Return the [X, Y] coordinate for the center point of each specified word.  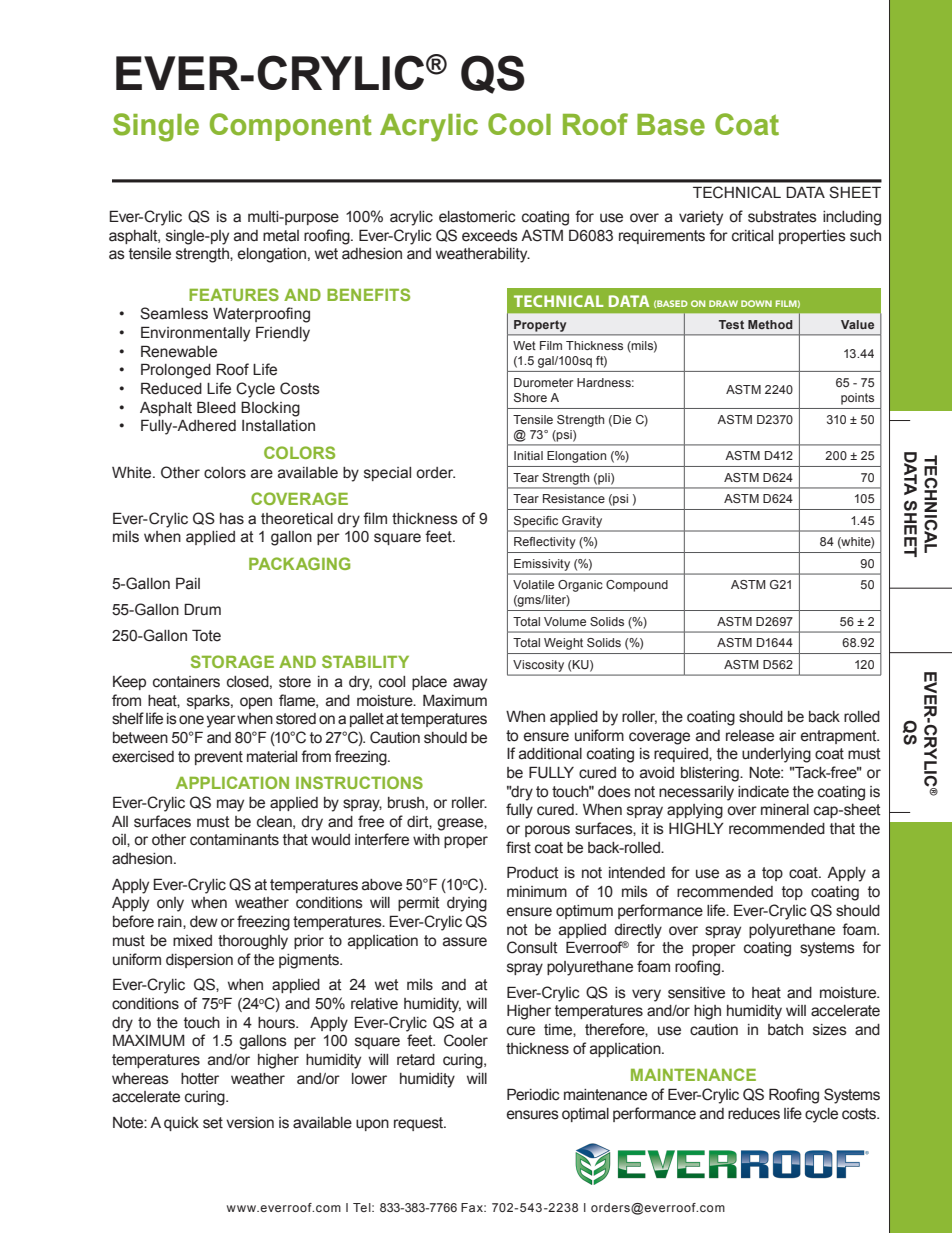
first [518, 847]
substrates [782, 217]
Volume [565, 621]
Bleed [216, 407]
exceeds [490, 236]
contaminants [234, 840]
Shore [530, 397]
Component [291, 127]
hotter [200, 1079]
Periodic [533, 1094]
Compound [637, 586]
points [857, 399]
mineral [785, 810]
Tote [206, 635]
